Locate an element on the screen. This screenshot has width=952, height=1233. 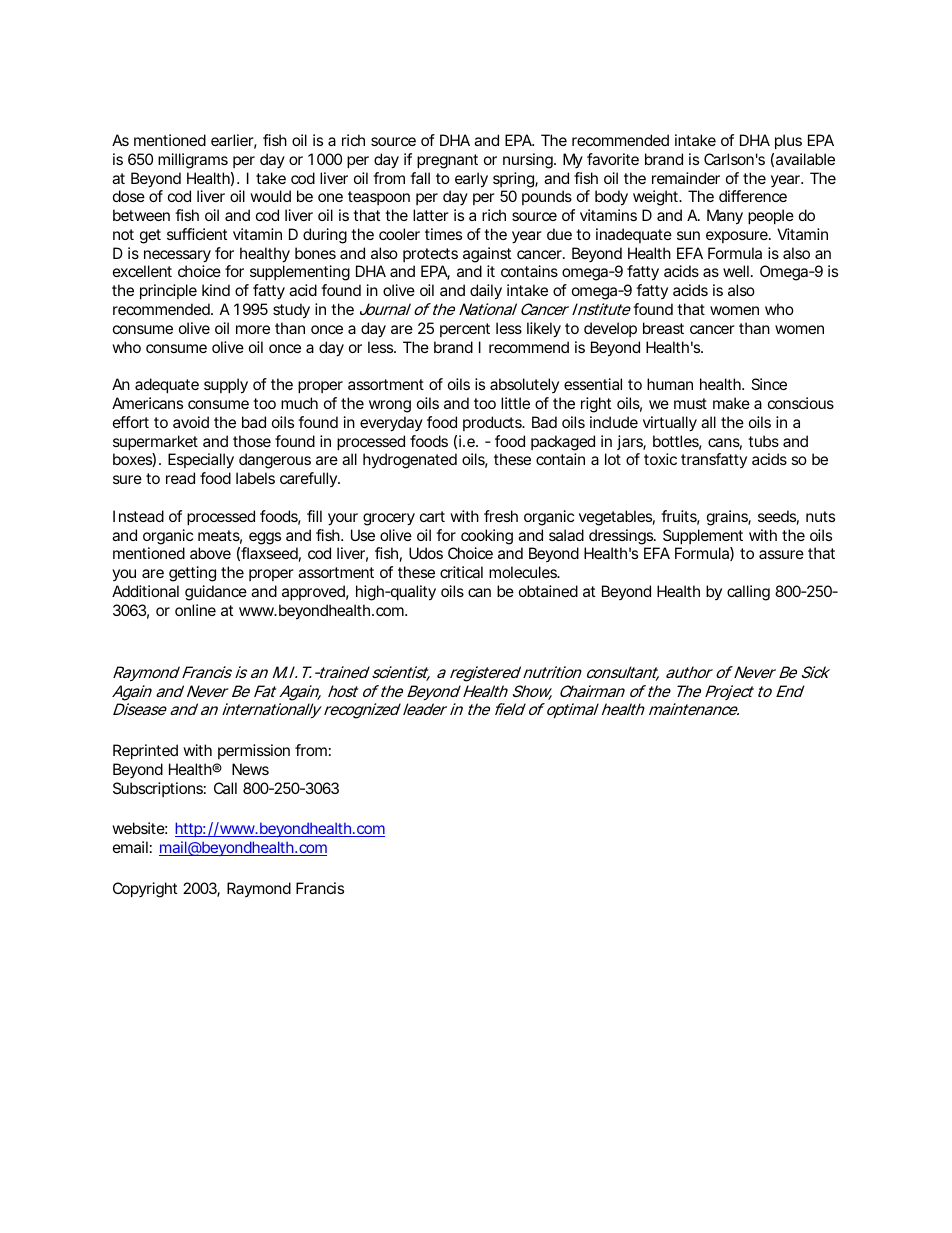
remainder is located at coordinates (686, 178).
